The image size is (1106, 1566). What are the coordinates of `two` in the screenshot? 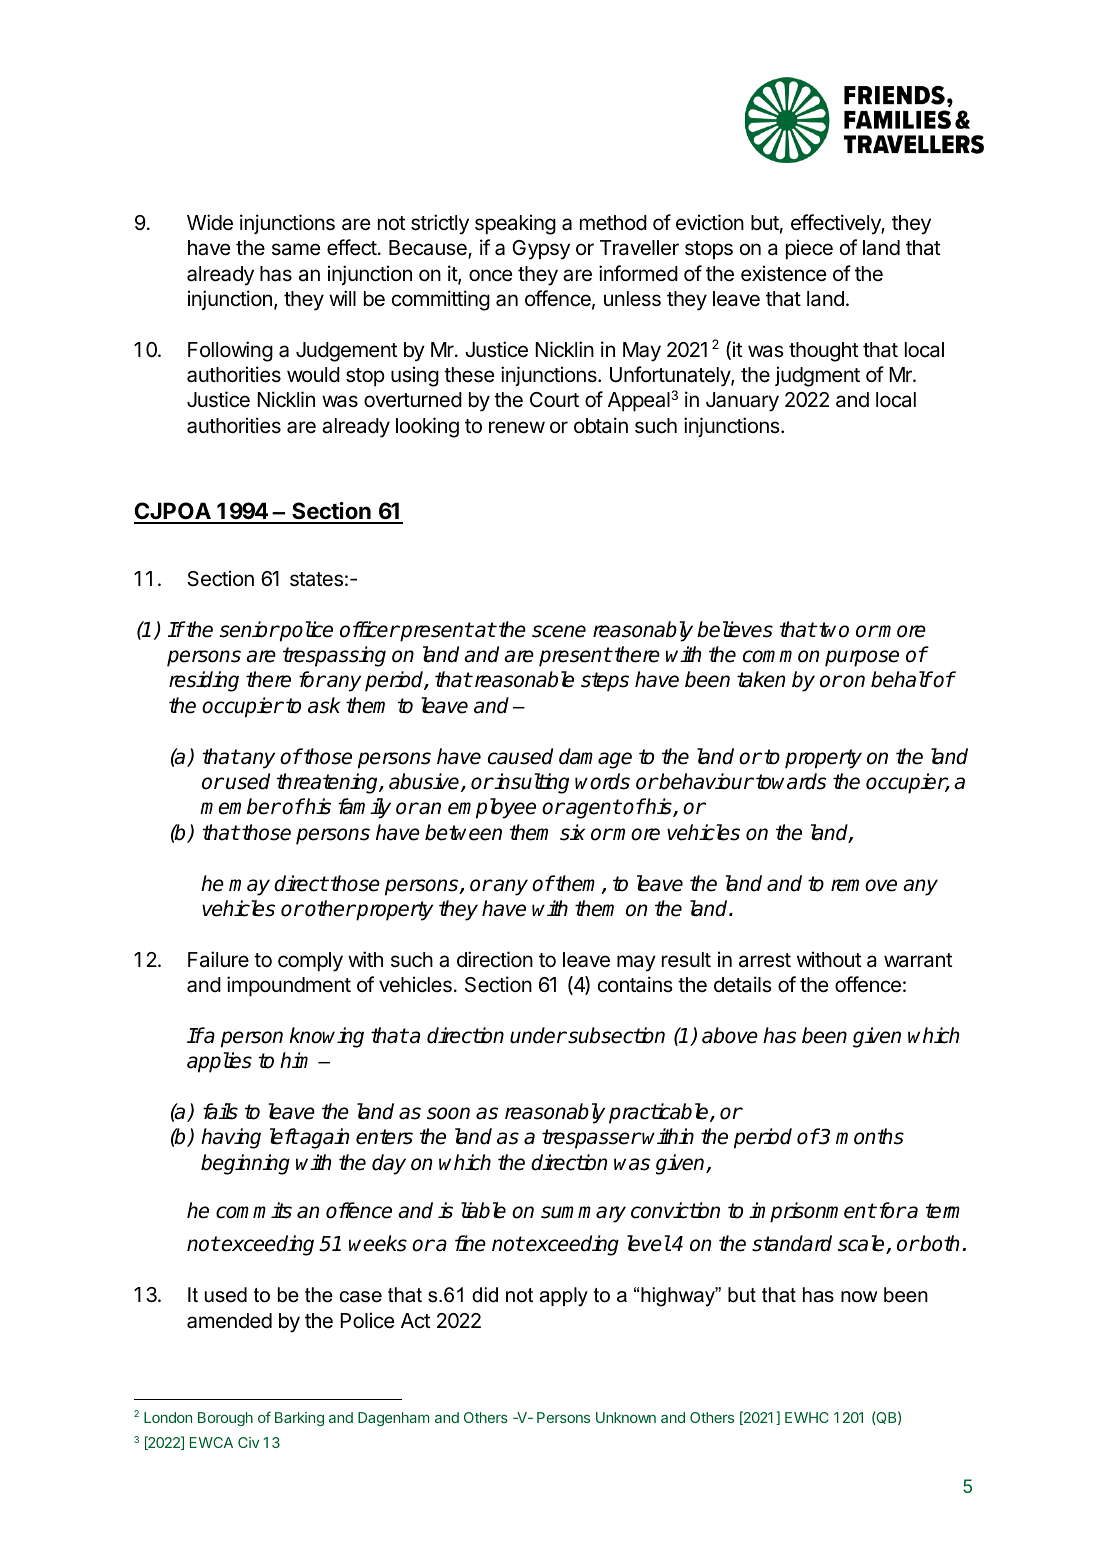 It's located at (834, 630).
